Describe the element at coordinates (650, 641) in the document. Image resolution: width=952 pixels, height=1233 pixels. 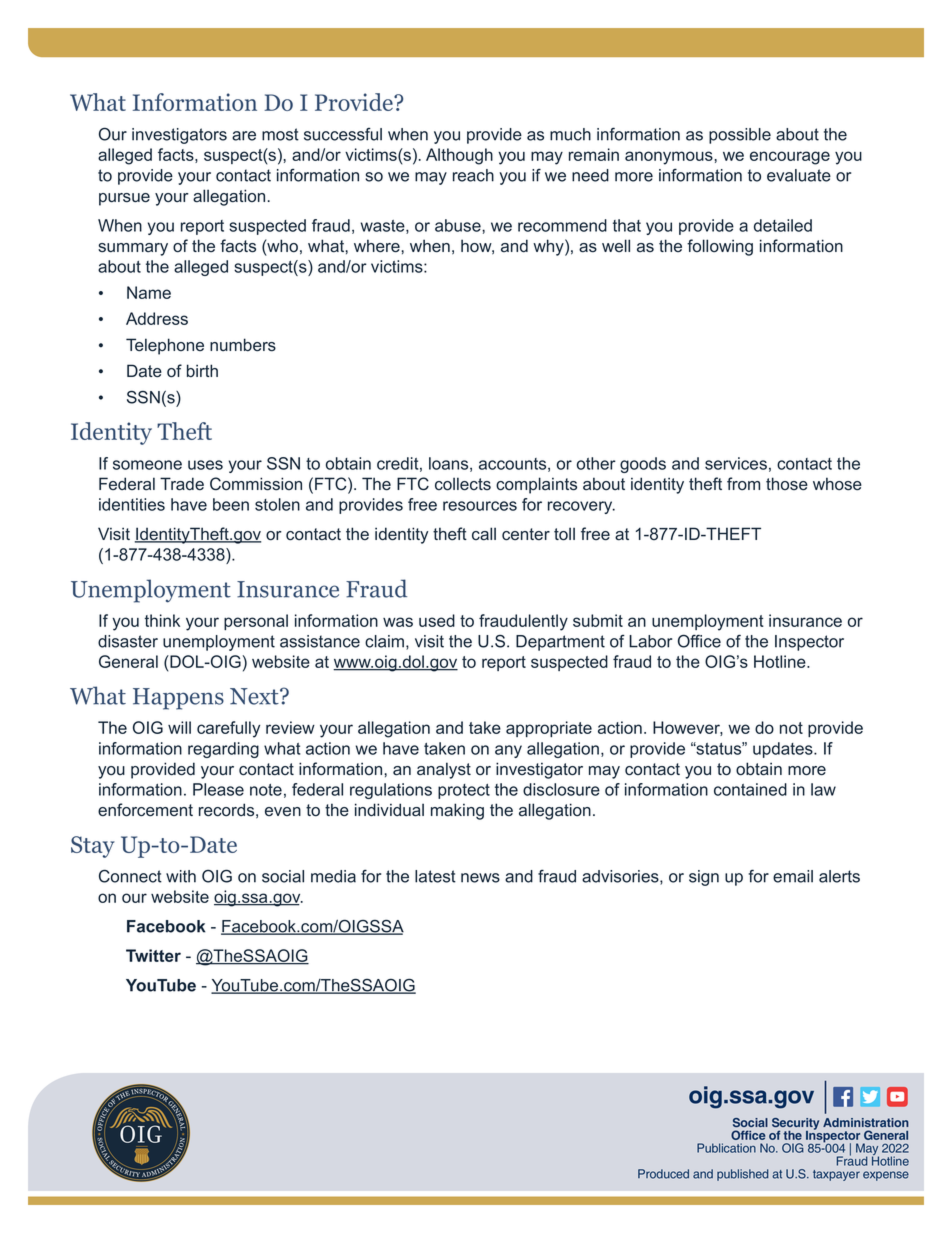
I see `Labor` at that location.
